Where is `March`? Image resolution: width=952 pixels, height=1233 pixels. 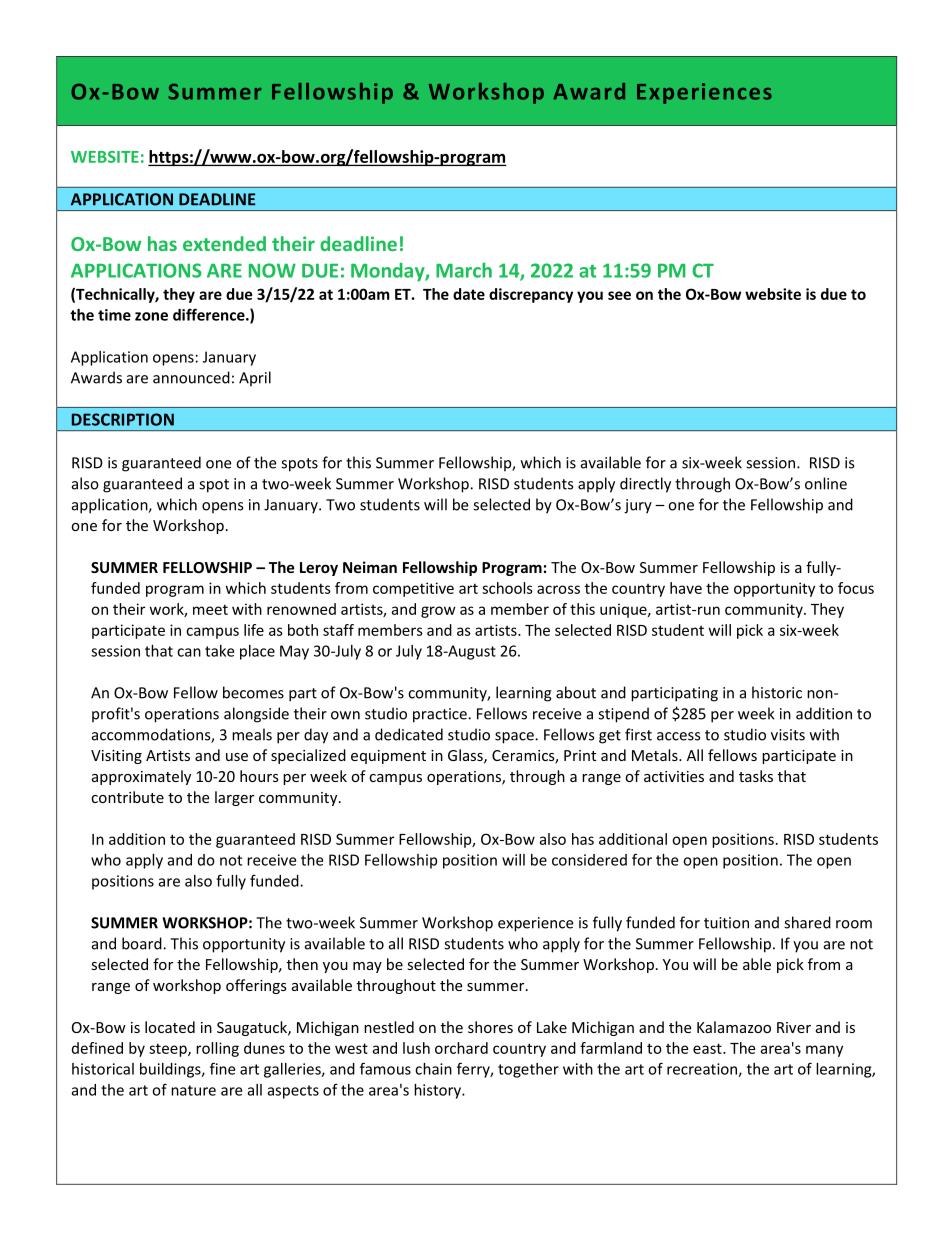 March is located at coordinates (464, 270).
